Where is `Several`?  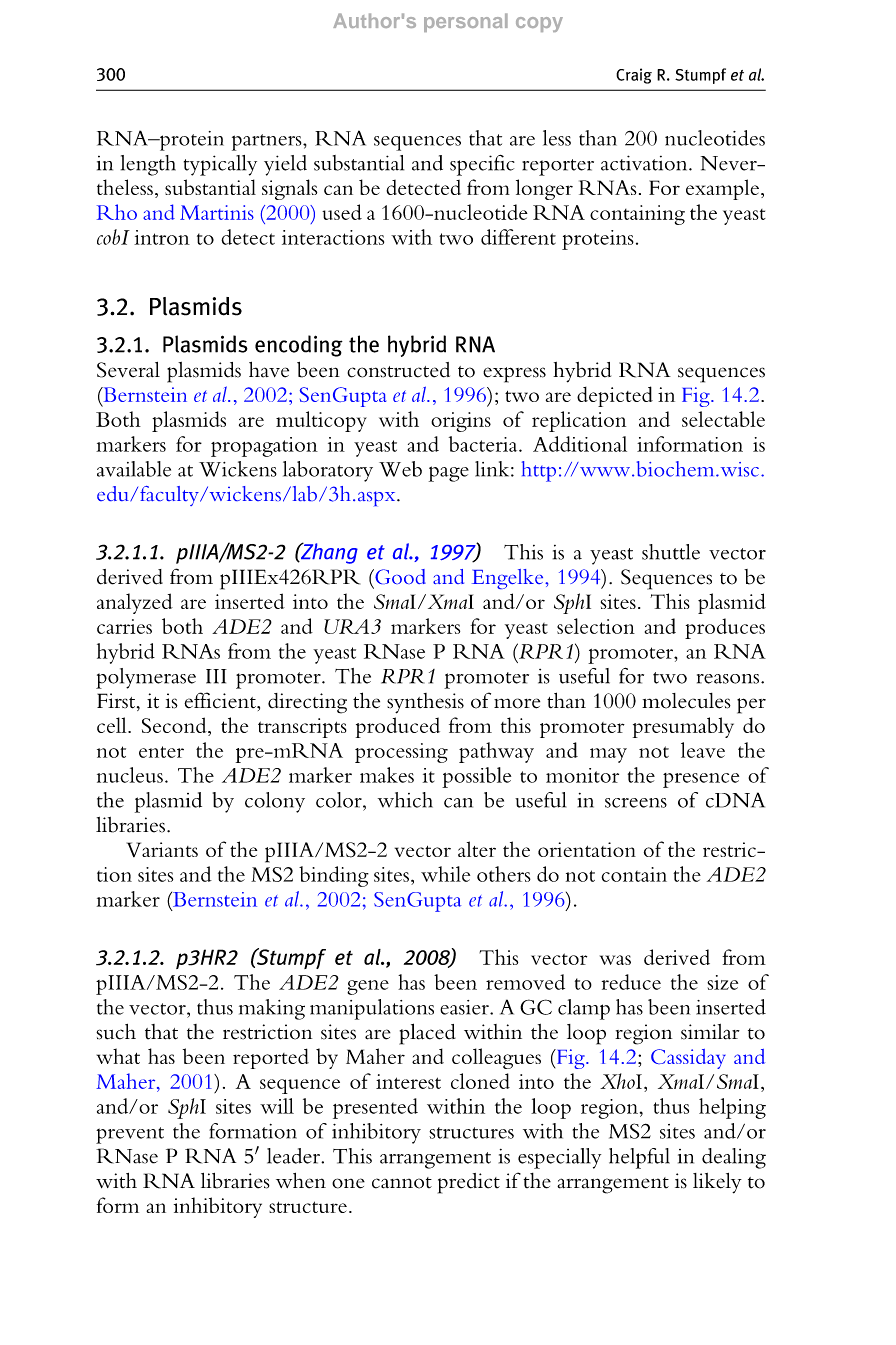
Several is located at coordinates (128, 370).
